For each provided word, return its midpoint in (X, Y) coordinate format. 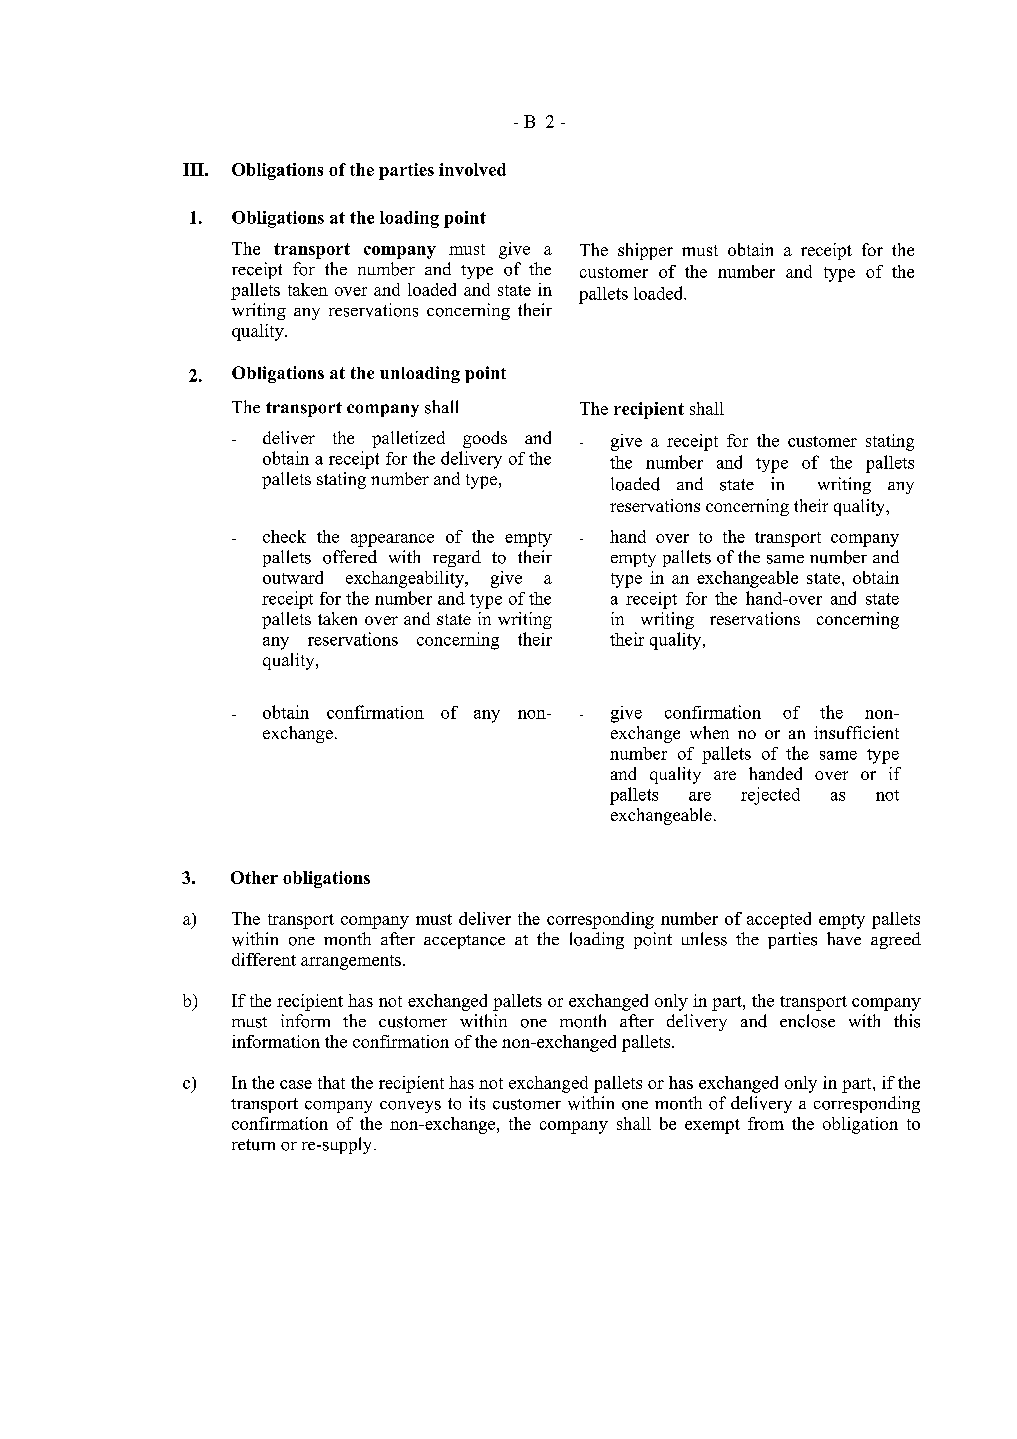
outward (293, 577)
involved (472, 169)
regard (457, 558)
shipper (645, 251)
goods (485, 439)
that (331, 1082)
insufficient (856, 732)
